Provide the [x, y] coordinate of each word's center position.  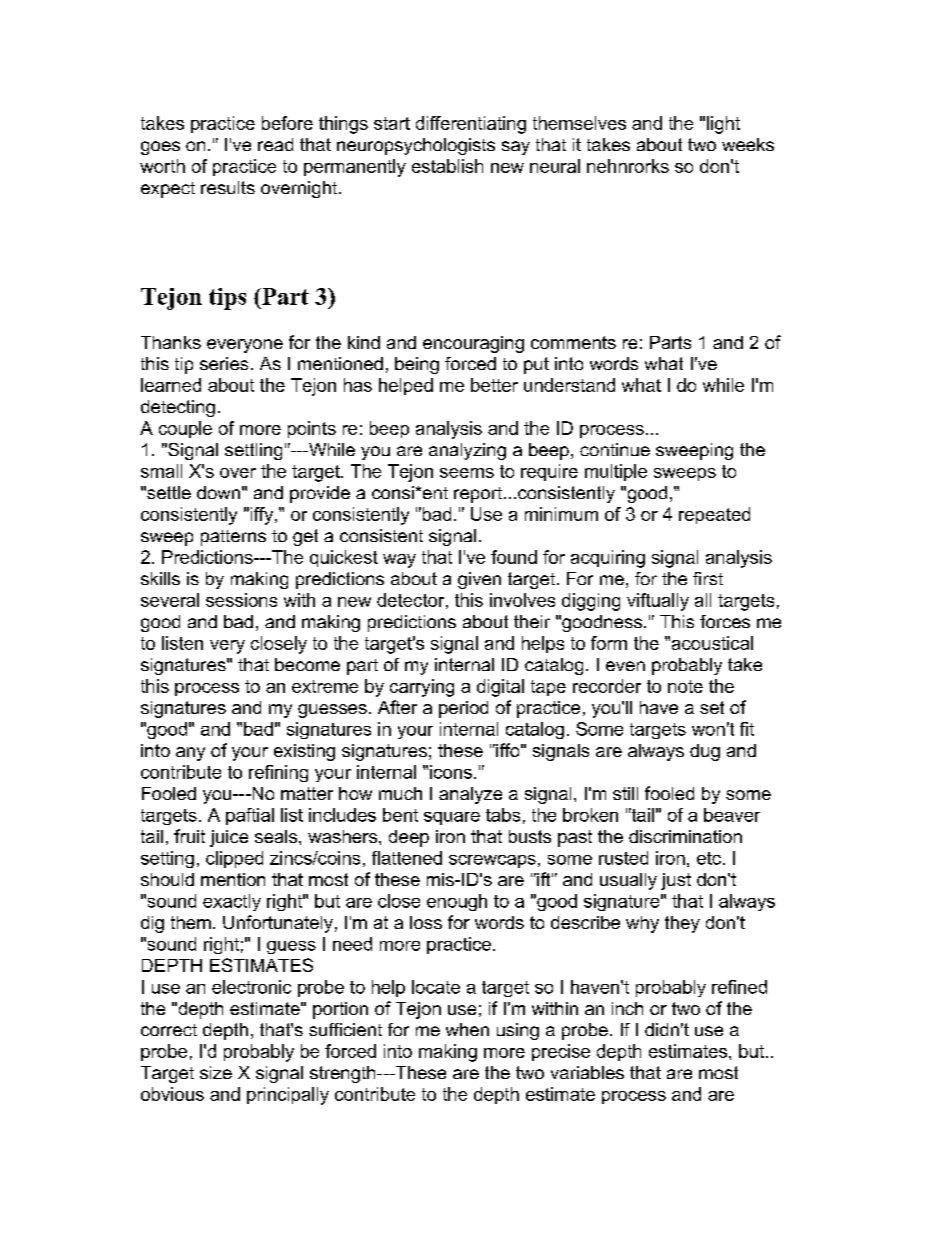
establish [447, 166]
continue [615, 449]
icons [451, 772]
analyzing [467, 451]
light [723, 125]
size [216, 1072]
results [228, 187]
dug [705, 752]
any [190, 754]
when [467, 1029]
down [218, 492]
